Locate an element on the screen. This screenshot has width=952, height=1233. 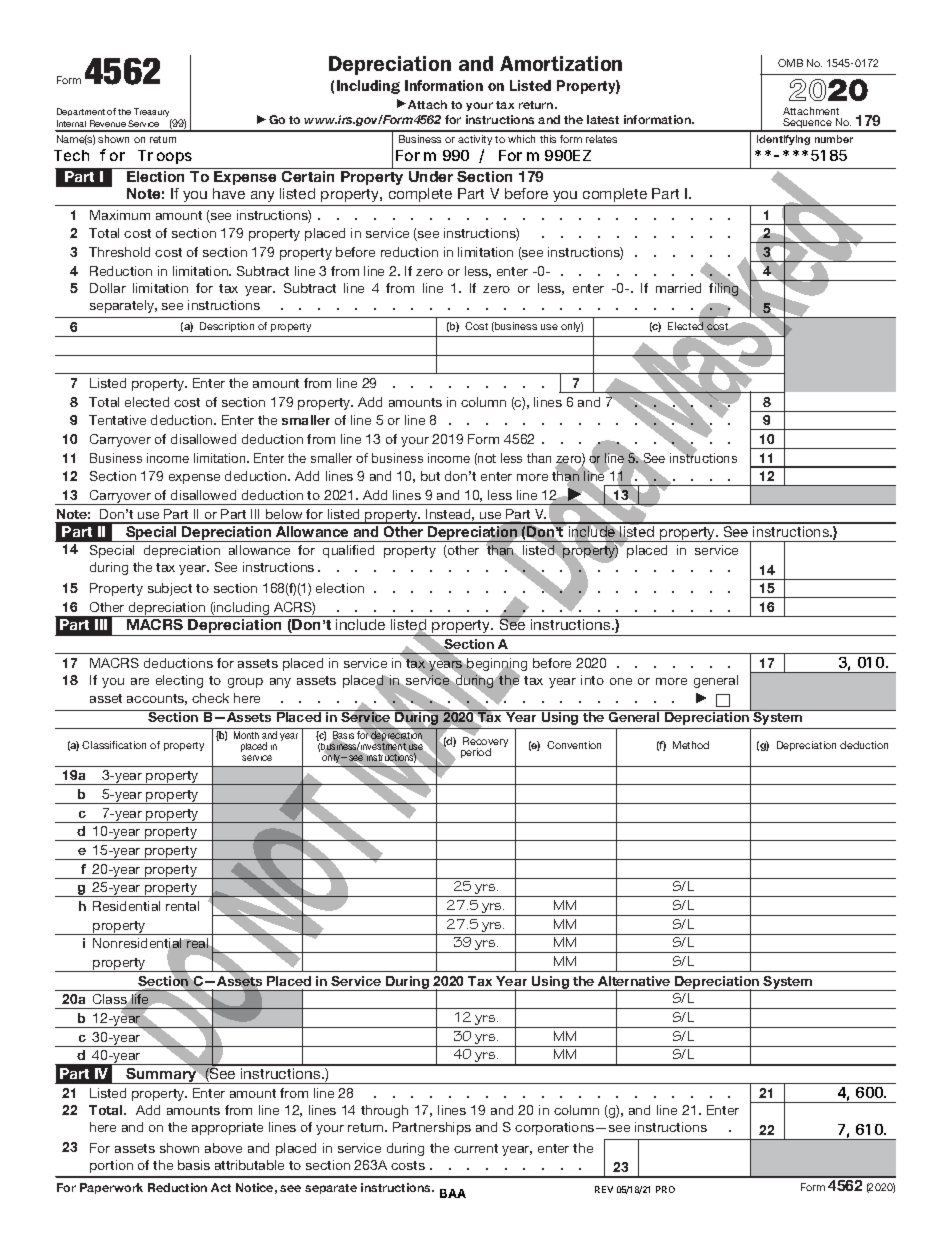
Treasury is located at coordinates (153, 114).
